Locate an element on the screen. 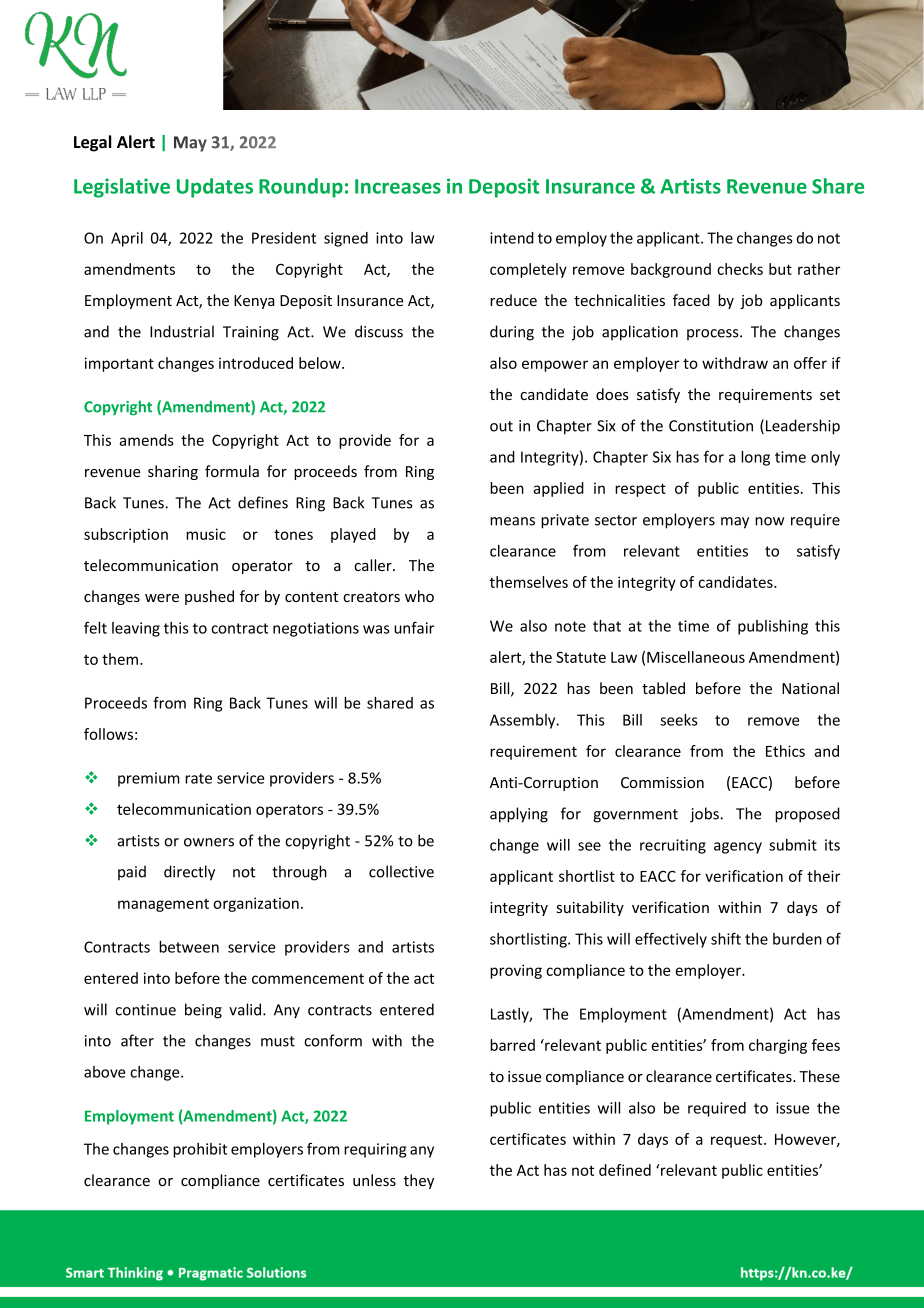  owners is located at coordinates (209, 842).
